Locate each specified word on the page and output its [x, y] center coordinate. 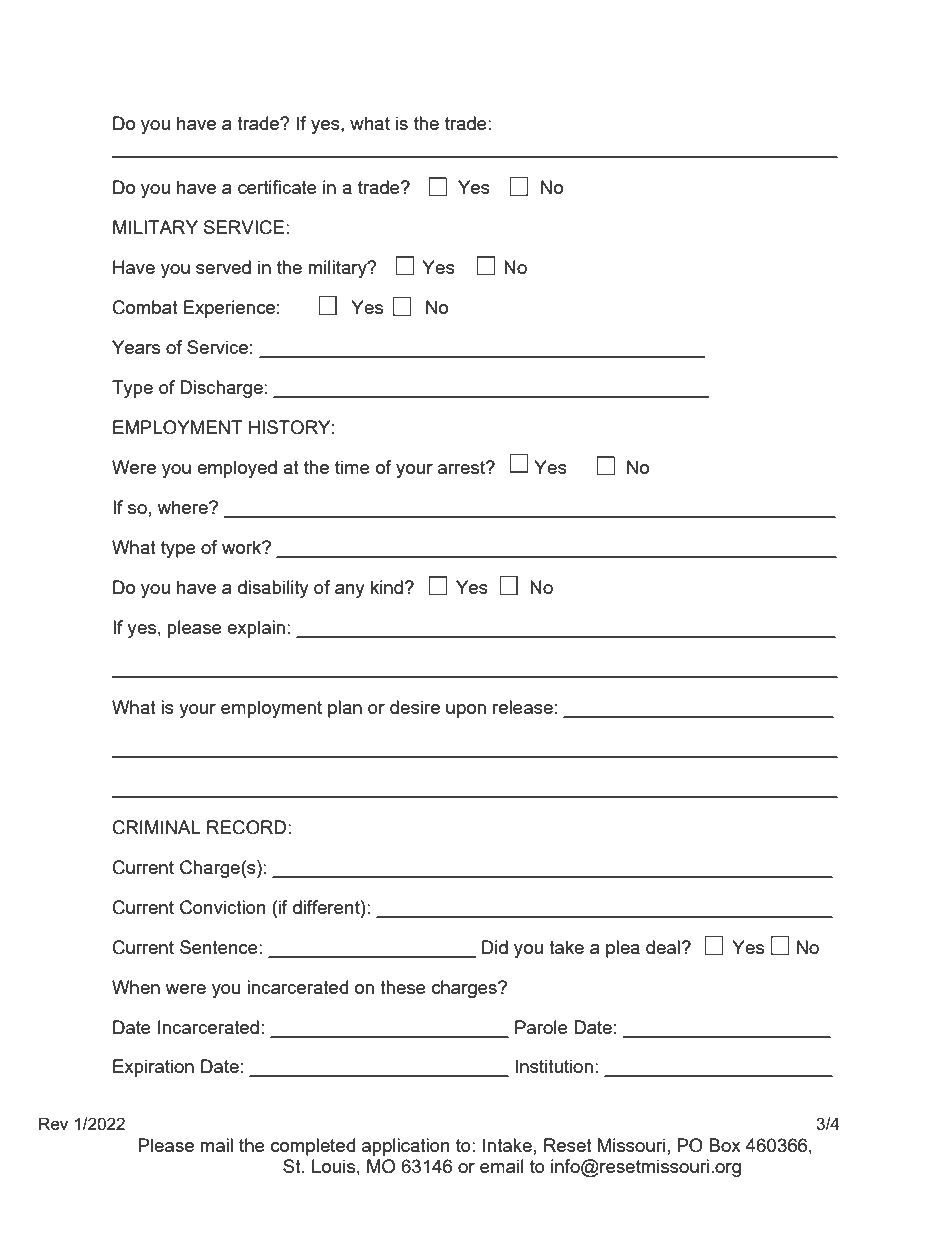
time [352, 467]
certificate [277, 187]
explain [256, 629]
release [523, 707]
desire [415, 707]
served [223, 267]
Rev [53, 1123]
